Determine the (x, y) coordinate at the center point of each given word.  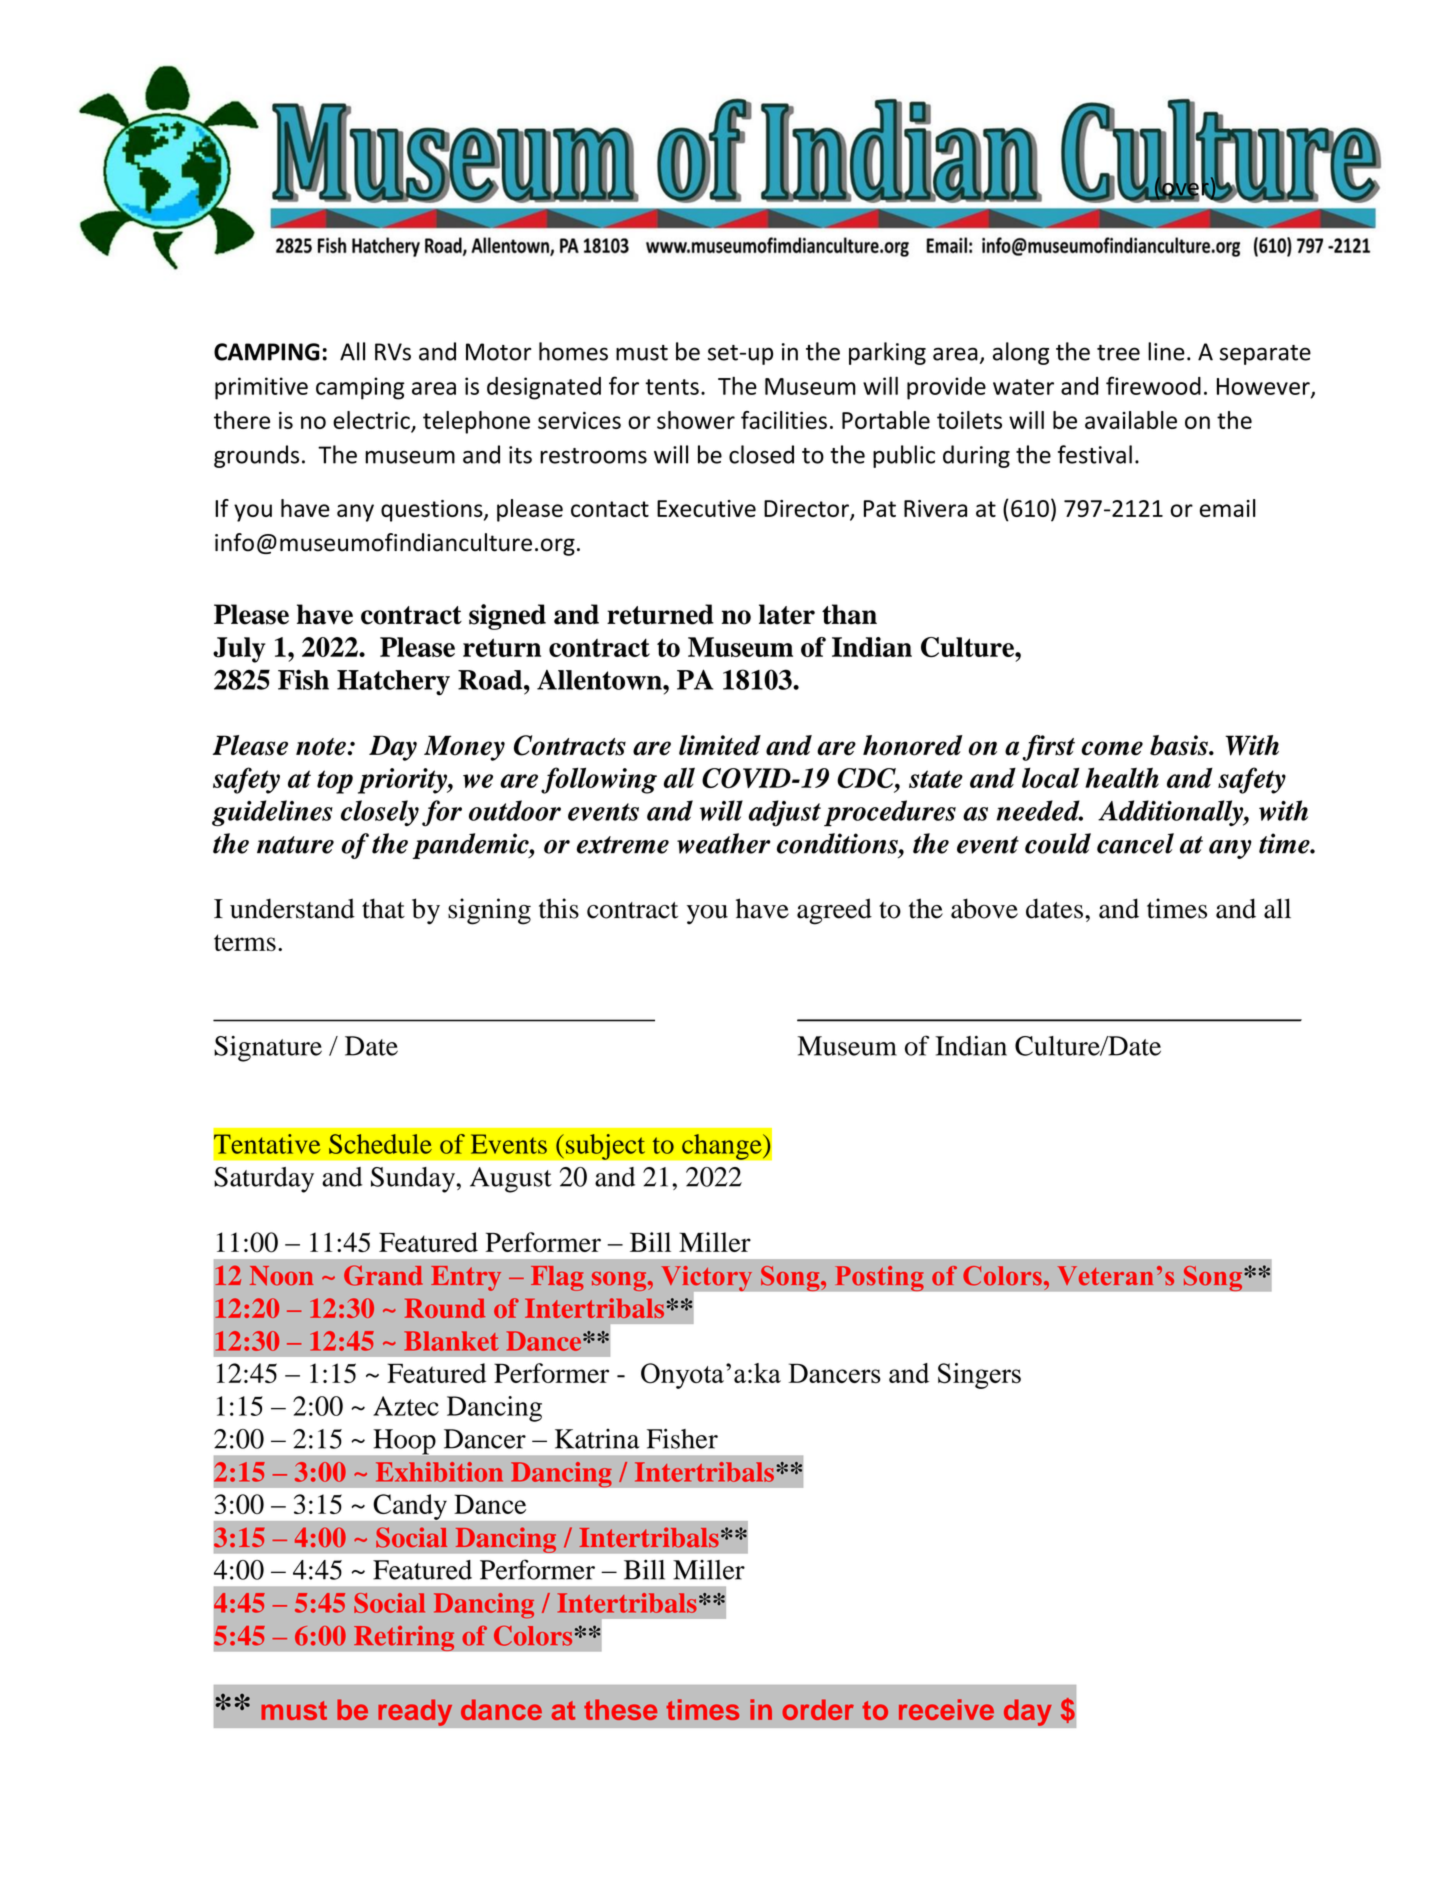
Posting (879, 1278)
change (723, 1147)
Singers (979, 1376)
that (383, 908)
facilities (784, 420)
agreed (834, 911)
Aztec (406, 1406)
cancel (1135, 843)
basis (1180, 745)
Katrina (597, 1439)
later (787, 614)
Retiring (404, 1638)
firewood (1153, 385)
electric (371, 420)
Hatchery (393, 683)
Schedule (380, 1144)
